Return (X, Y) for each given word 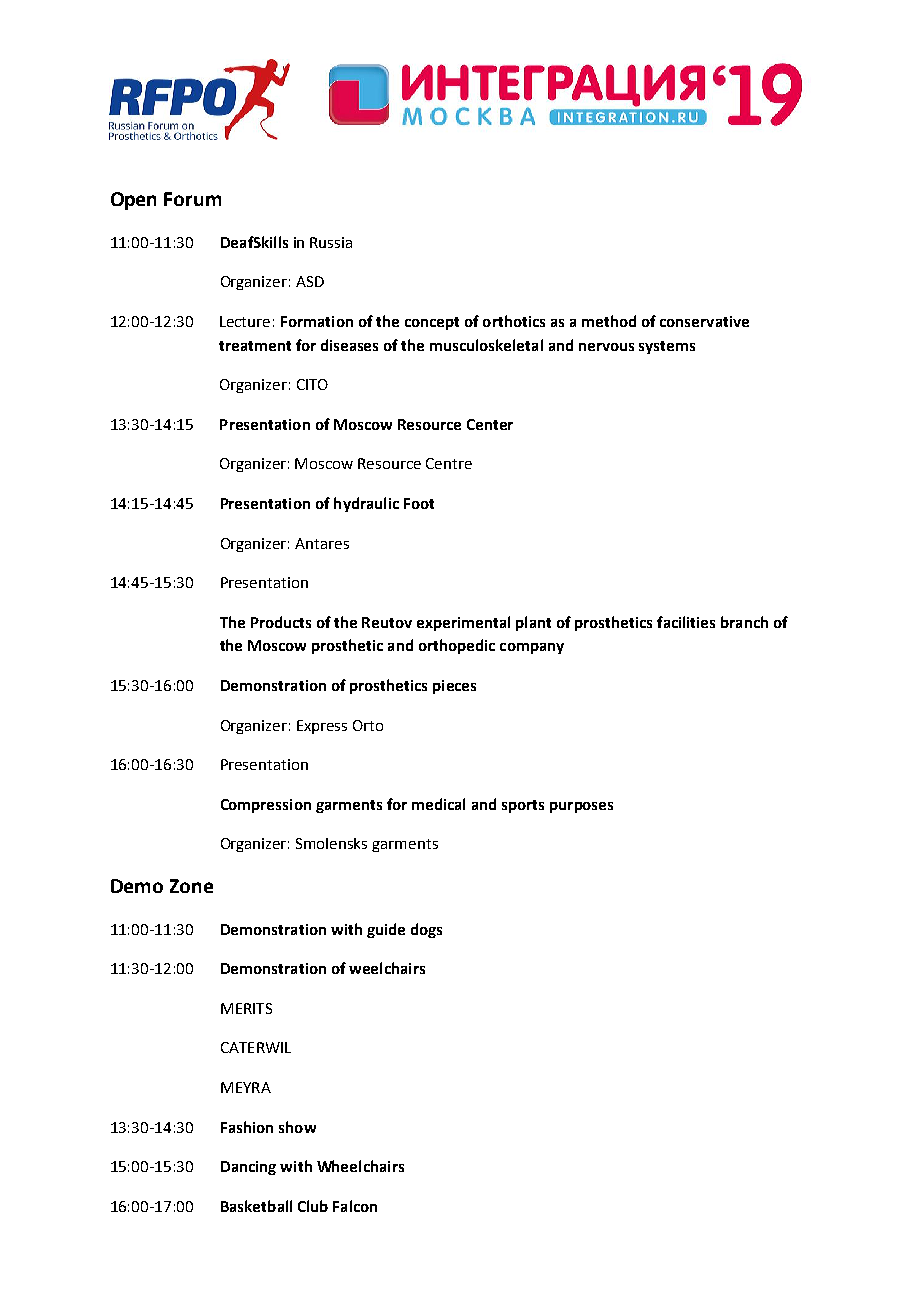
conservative (704, 321)
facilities (686, 622)
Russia (331, 242)
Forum (192, 199)
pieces (454, 687)
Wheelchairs (360, 1166)
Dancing (248, 1168)
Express (322, 727)
